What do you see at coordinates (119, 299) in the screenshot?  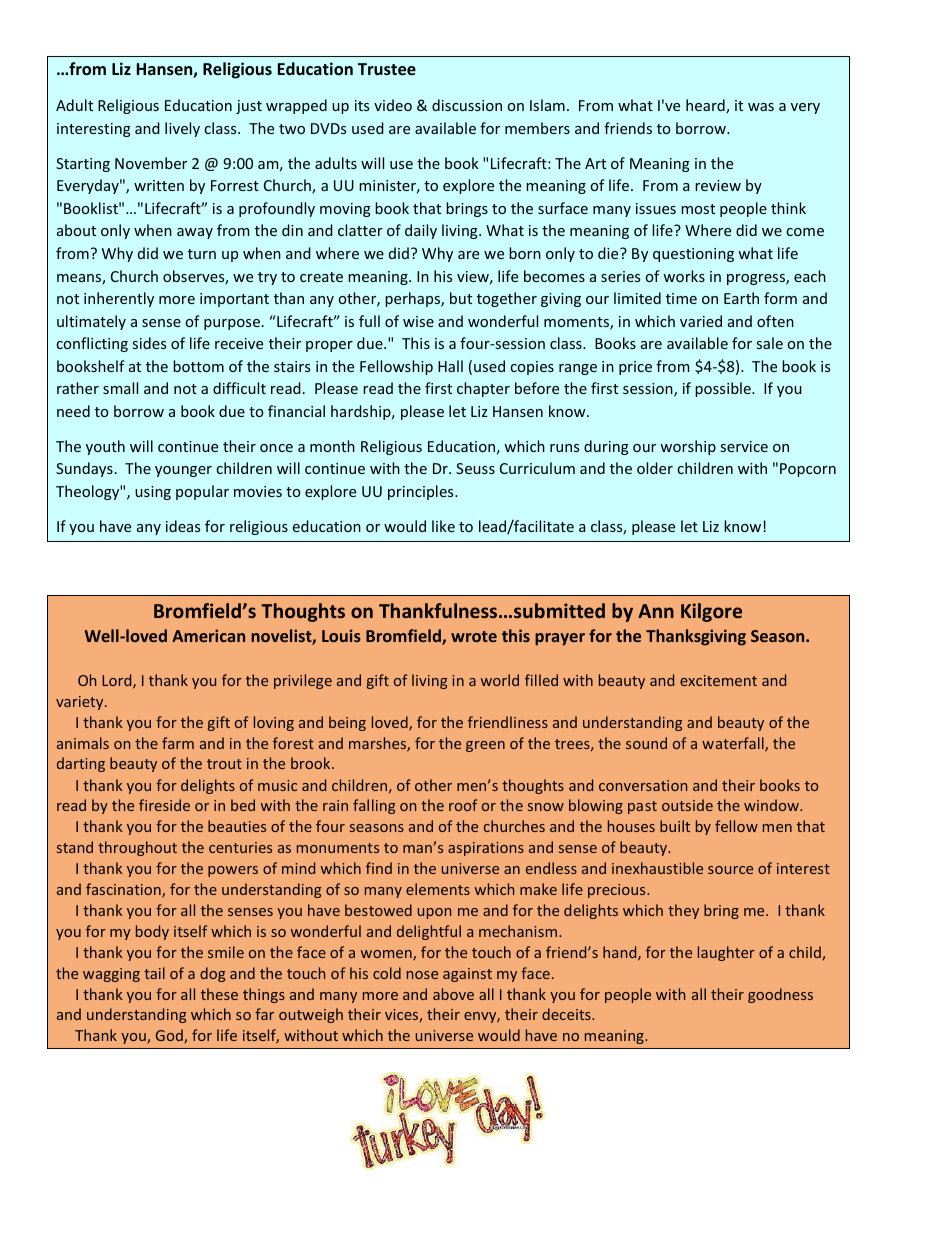 I see `inherently` at bounding box center [119, 299].
